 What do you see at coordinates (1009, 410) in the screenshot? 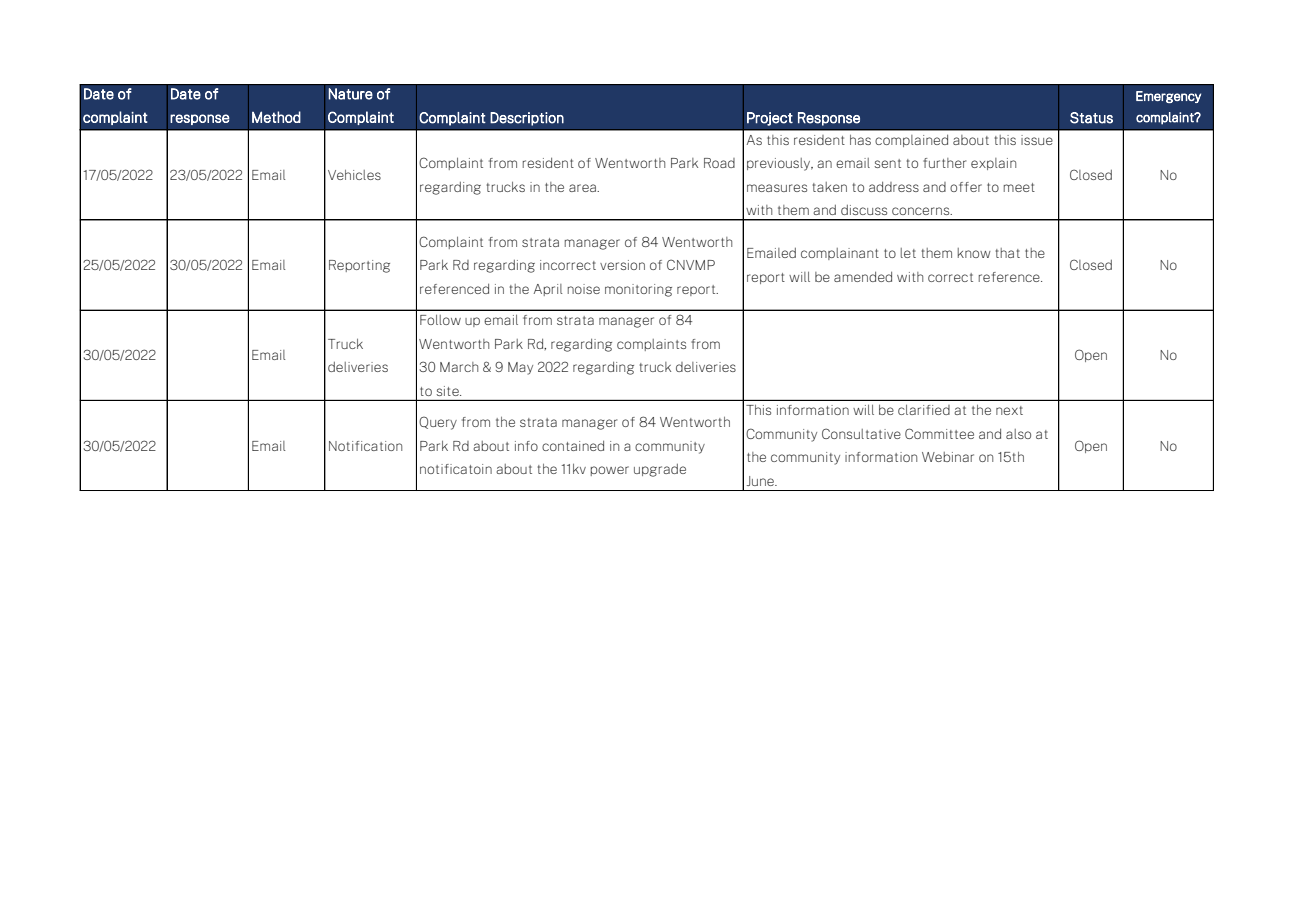
I see `next` at bounding box center [1009, 410].
